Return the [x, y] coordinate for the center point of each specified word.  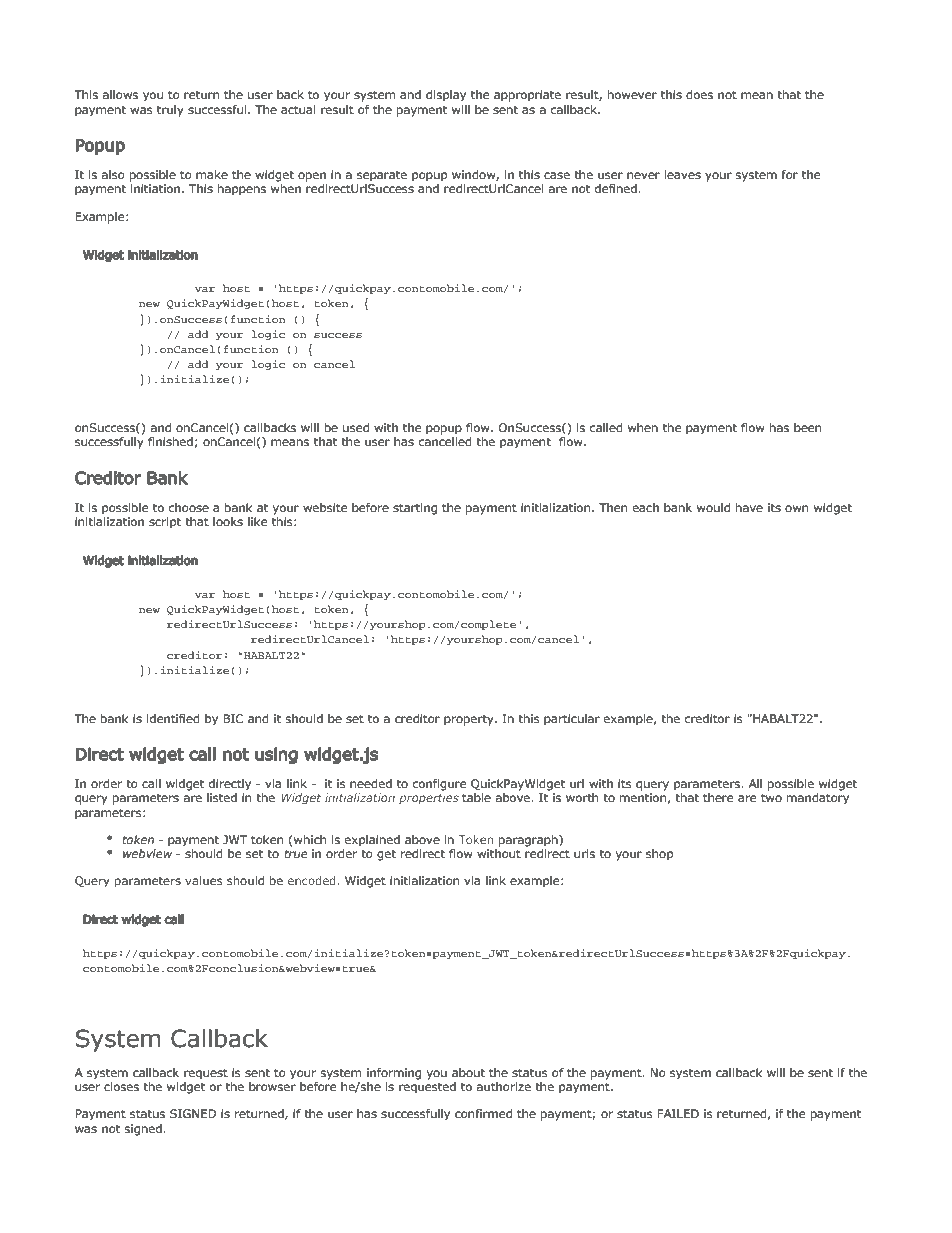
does [699, 94]
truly [170, 111]
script [165, 523]
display [446, 96]
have [749, 507]
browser [272, 1086]
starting [415, 509]
